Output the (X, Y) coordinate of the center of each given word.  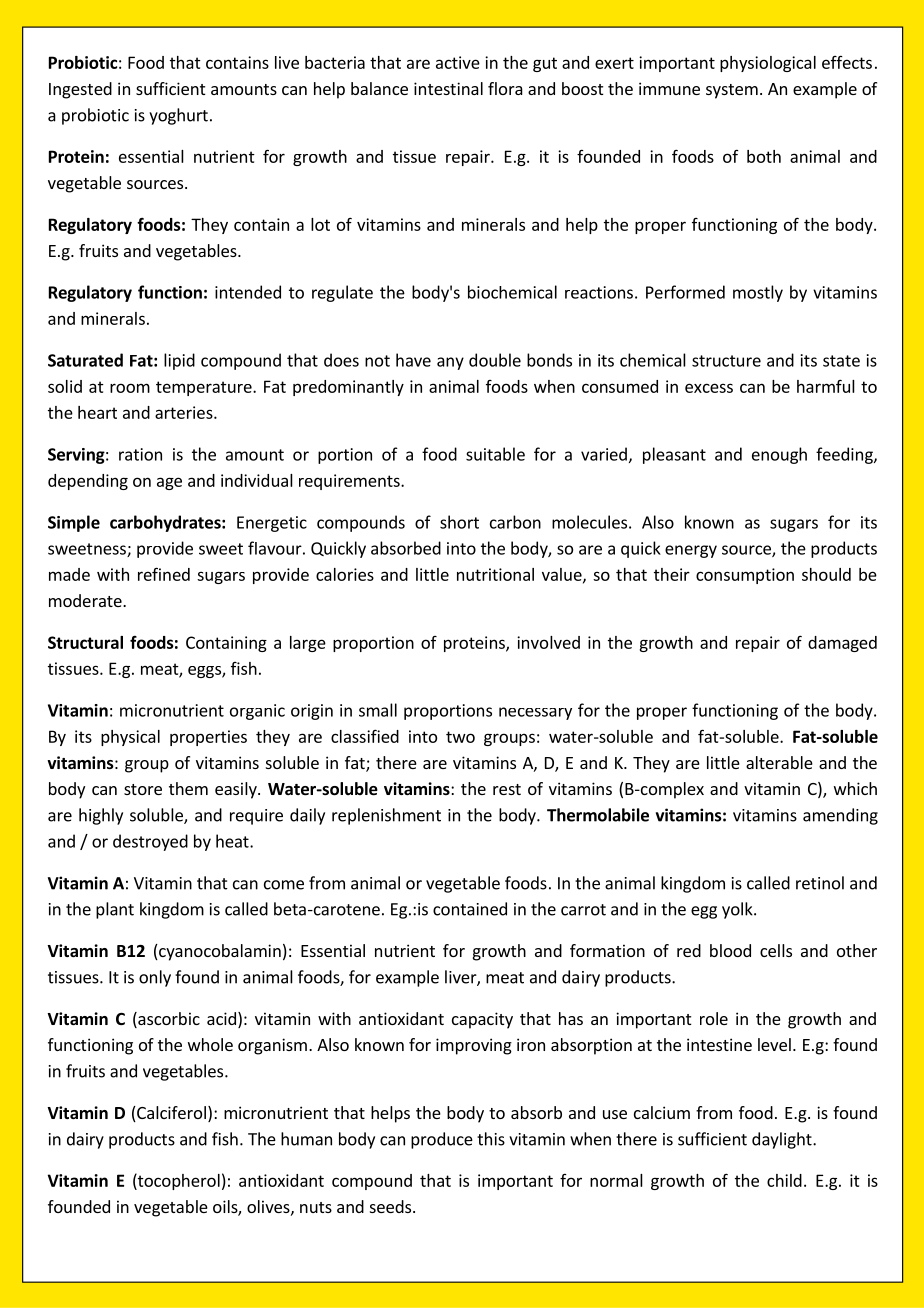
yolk (738, 910)
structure (726, 361)
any (450, 363)
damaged (842, 644)
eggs (205, 672)
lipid (179, 361)
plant (115, 910)
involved (548, 642)
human (306, 1139)
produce (442, 1140)
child (784, 1180)
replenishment (386, 816)
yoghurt (178, 116)
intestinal (448, 88)
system (732, 91)
